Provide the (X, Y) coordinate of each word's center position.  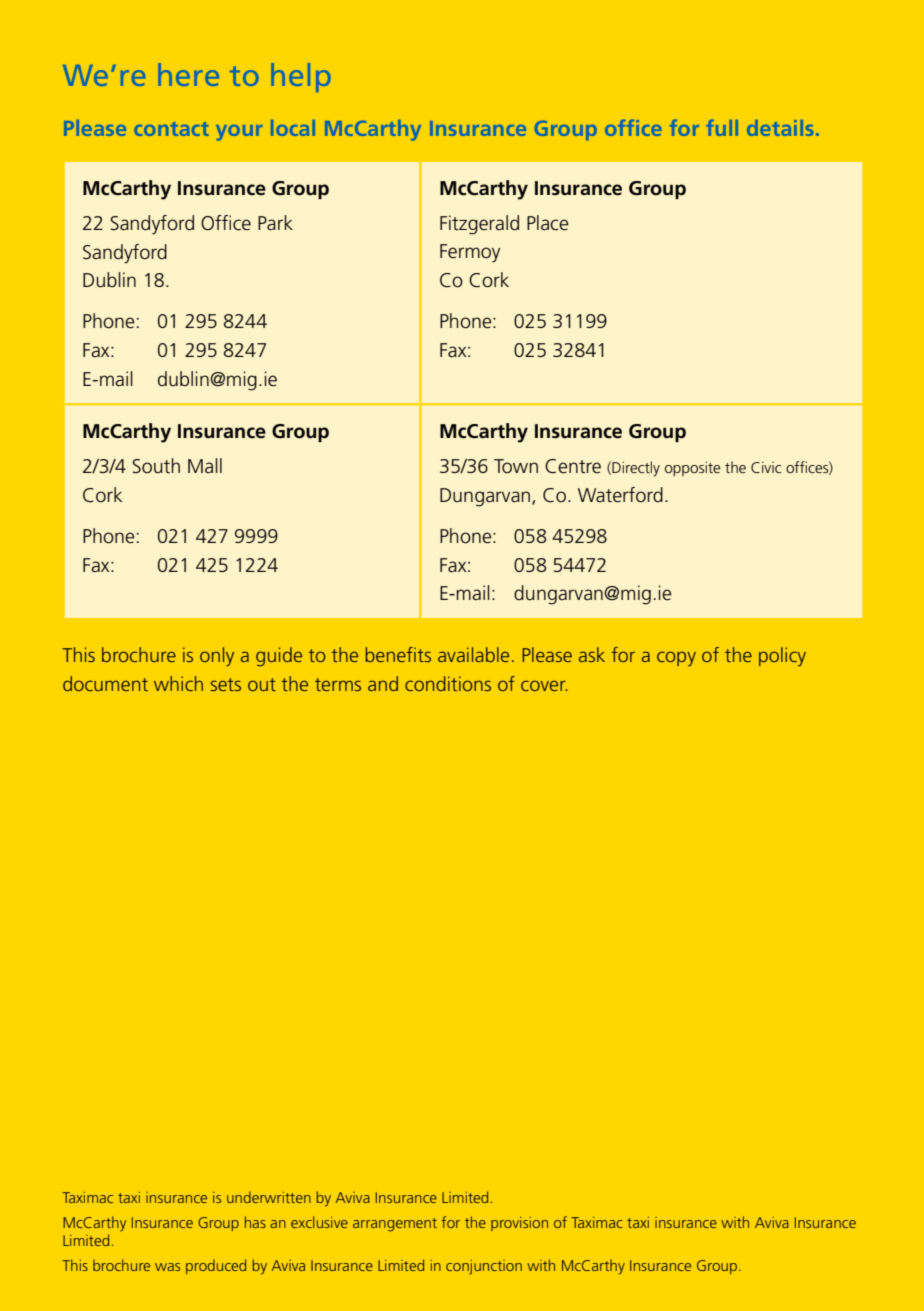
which (178, 683)
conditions (448, 683)
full (722, 127)
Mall (205, 465)
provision (519, 1224)
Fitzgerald (479, 225)
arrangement (395, 1225)
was (167, 1267)
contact (171, 129)
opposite (692, 469)
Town (516, 466)
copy (676, 658)
